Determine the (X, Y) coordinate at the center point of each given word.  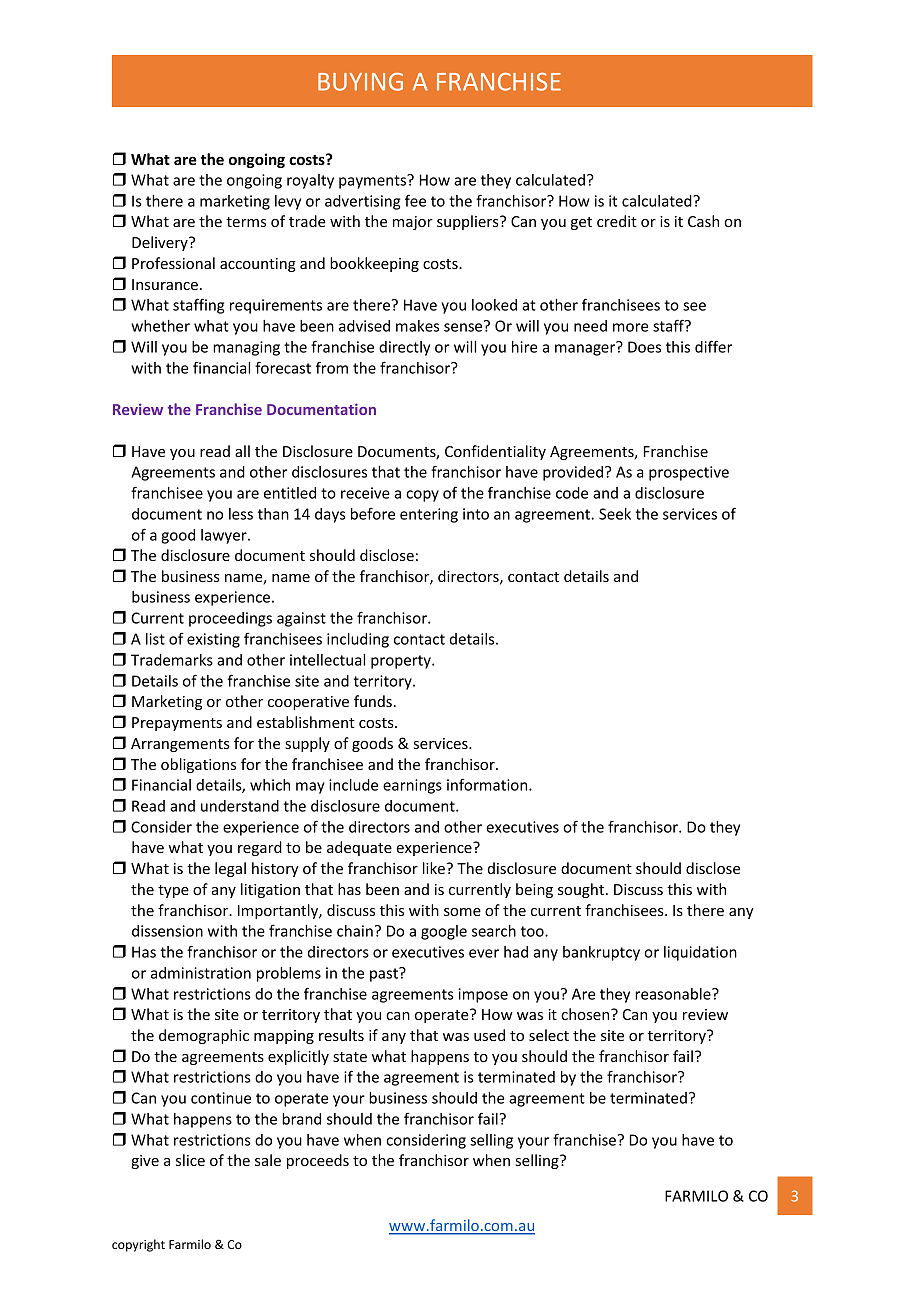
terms (246, 222)
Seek (615, 514)
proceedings (230, 619)
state (350, 1057)
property (402, 662)
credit (617, 221)
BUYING (360, 82)
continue (221, 1098)
